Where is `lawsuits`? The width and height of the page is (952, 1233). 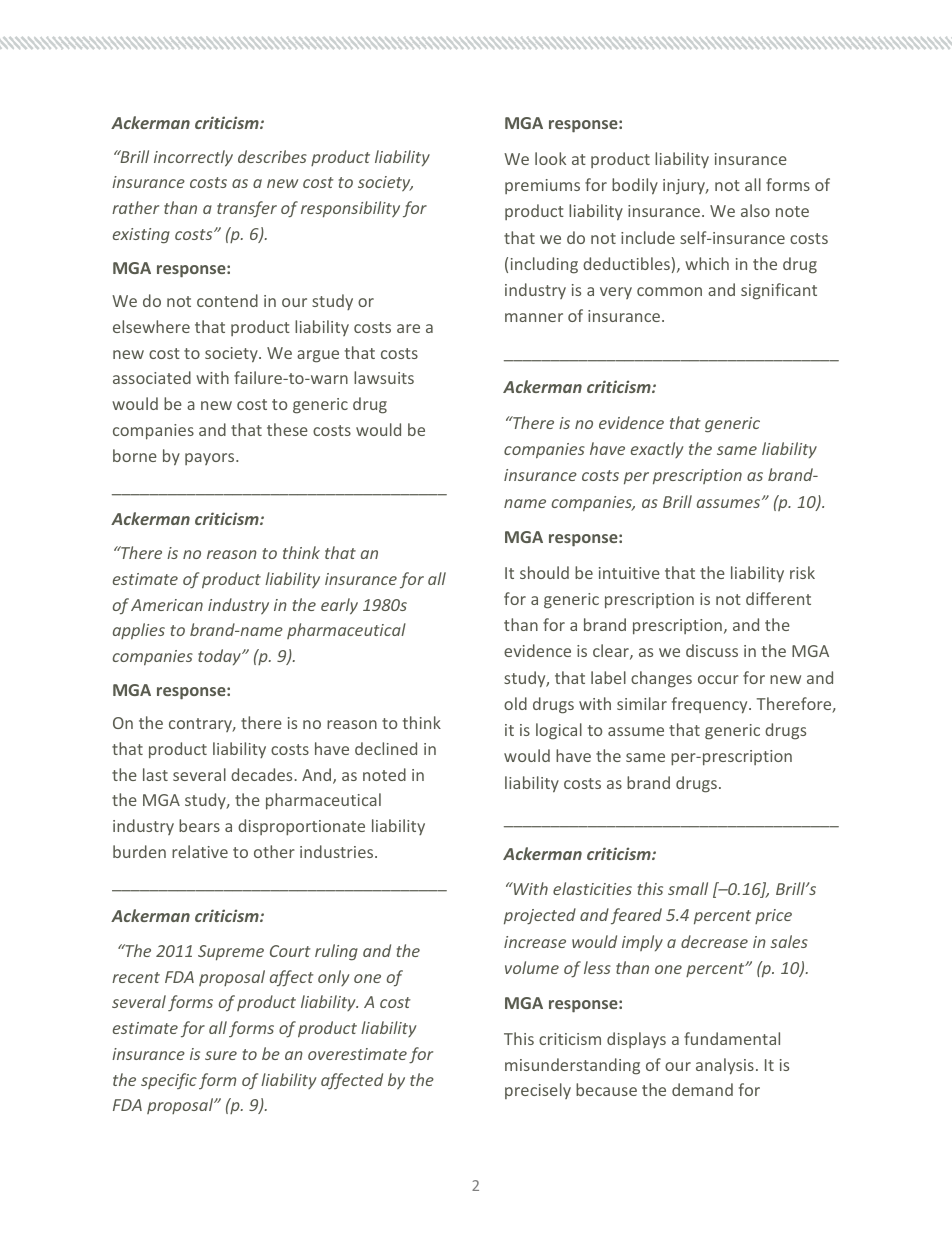 lawsuits is located at coordinates (384, 377).
